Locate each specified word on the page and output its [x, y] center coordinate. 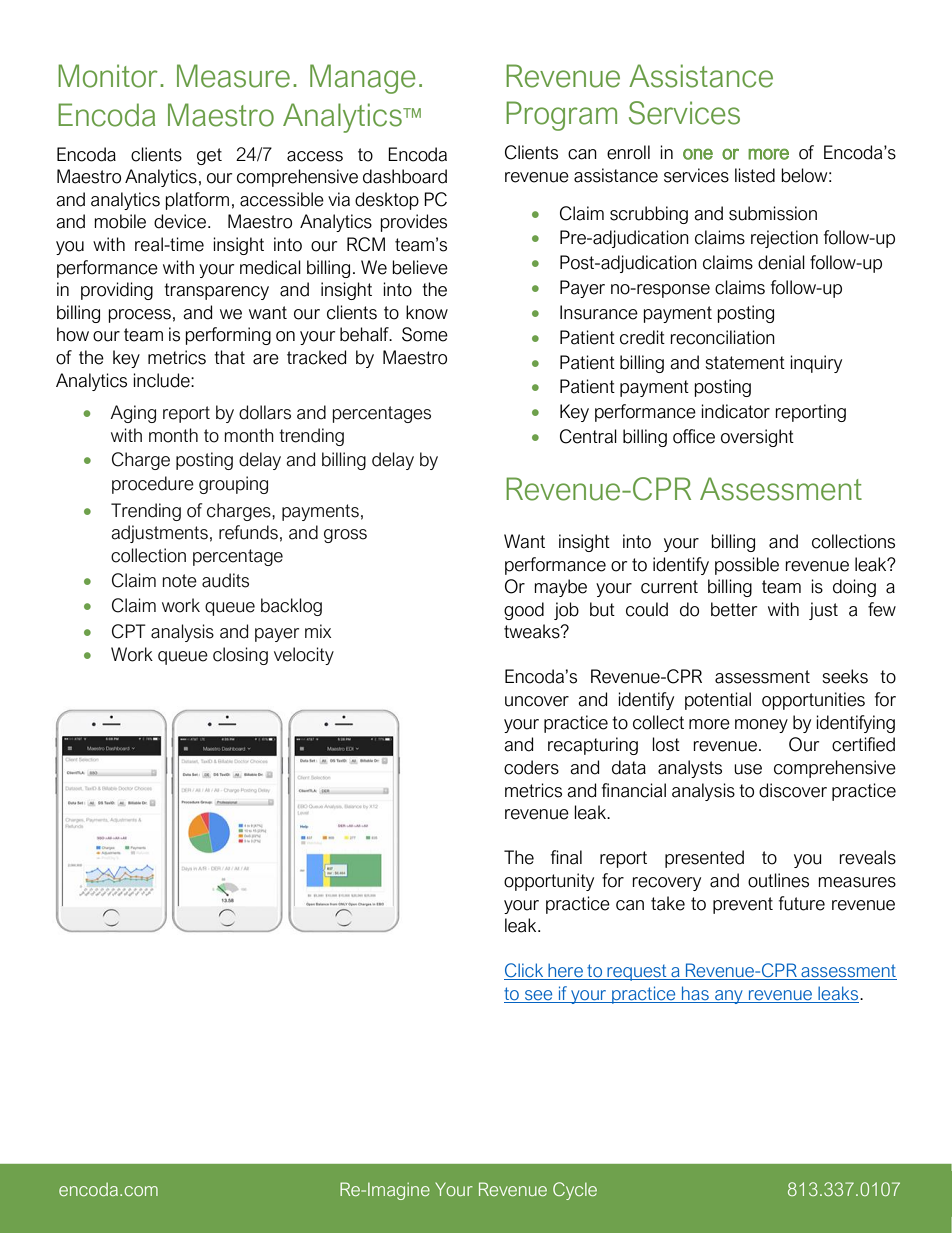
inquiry [816, 364]
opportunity [549, 882]
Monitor [108, 76]
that [229, 357]
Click [525, 971]
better [734, 609]
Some [425, 334]
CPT [129, 631]
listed [755, 175]
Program [561, 116]
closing [240, 656]
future [802, 903]
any [729, 997]
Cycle [575, 1191]
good [524, 611]
